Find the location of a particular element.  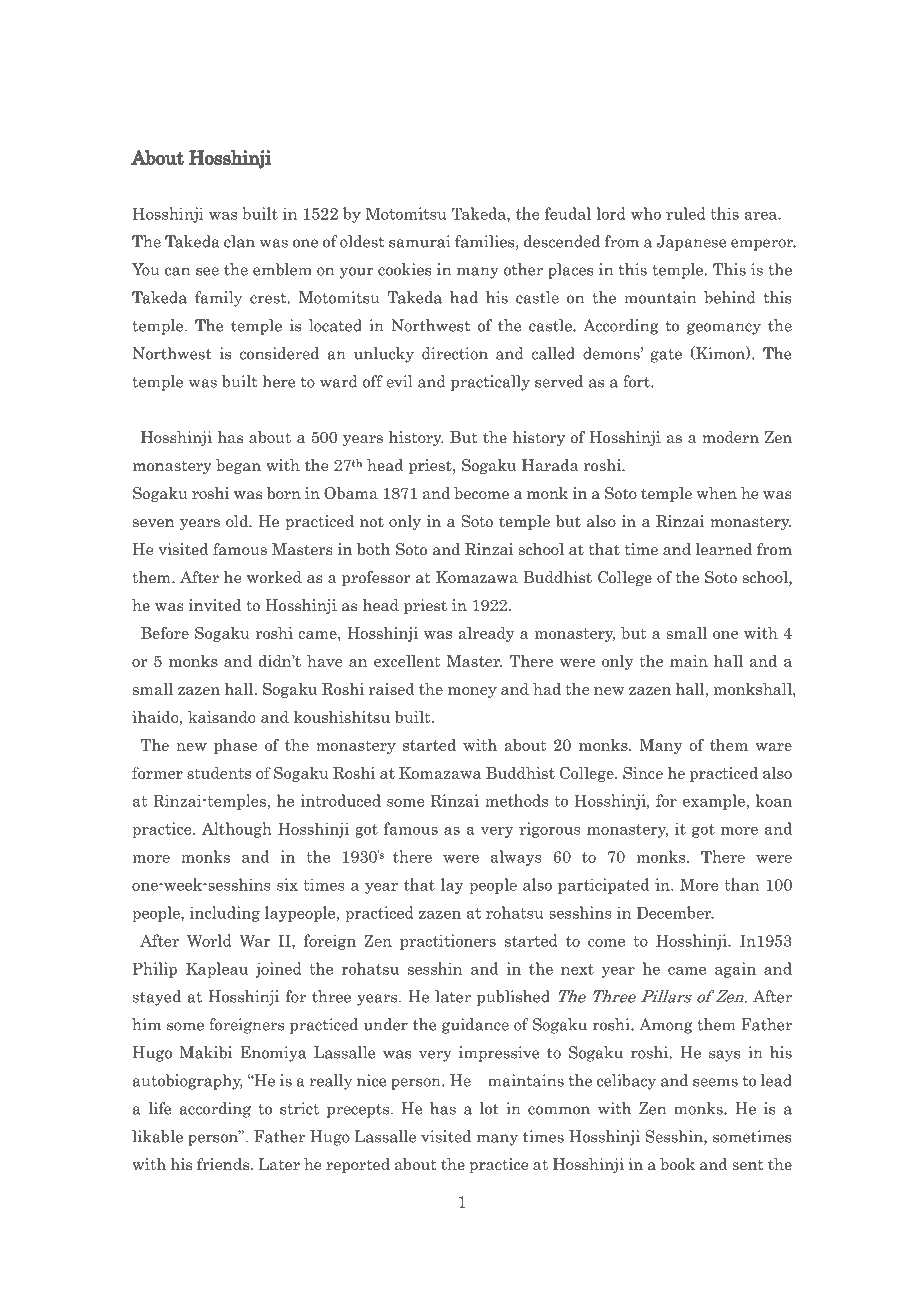

ware is located at coordinates (773, 747).
